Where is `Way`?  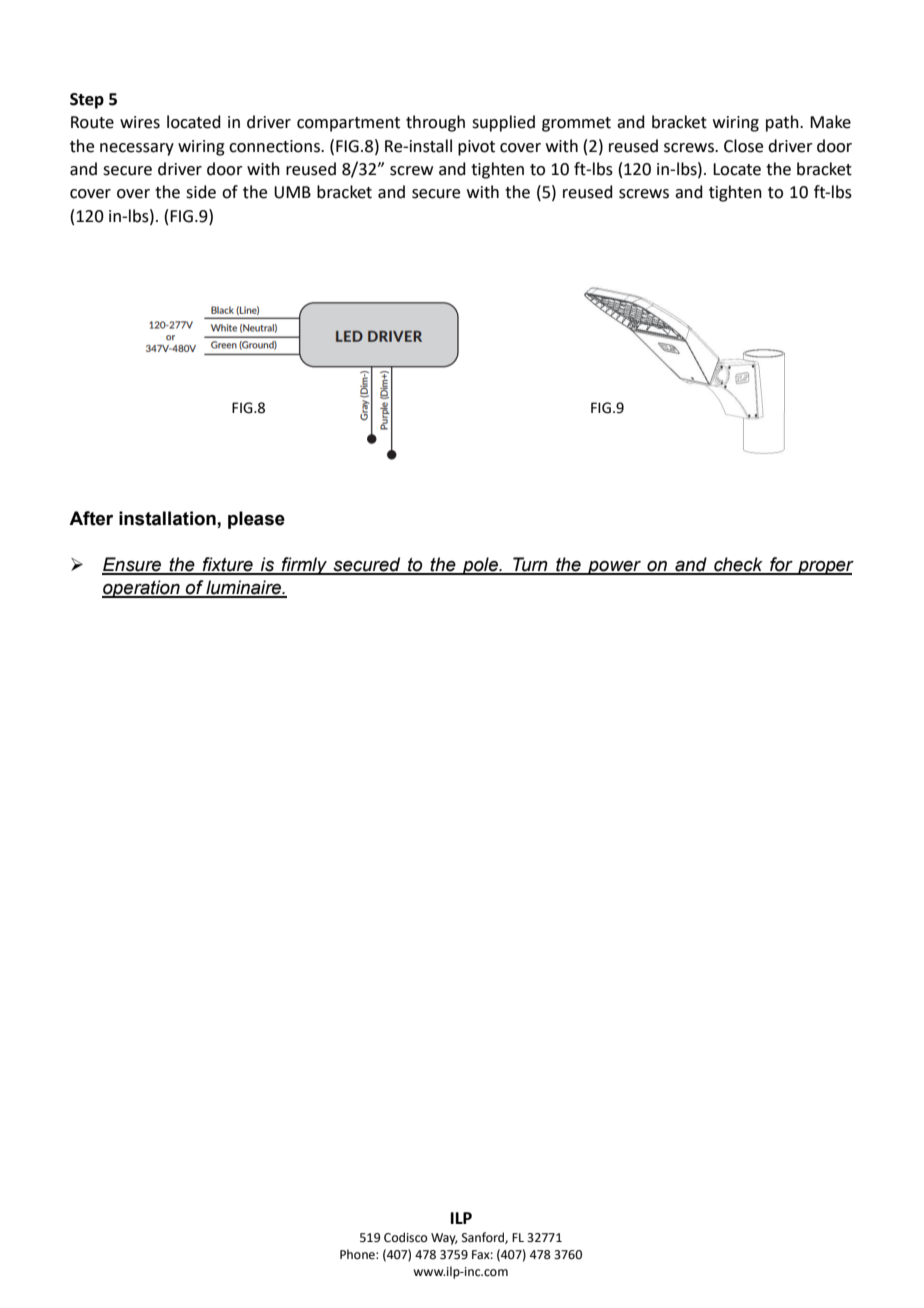
Way is located at coordinates (444, 1239).
